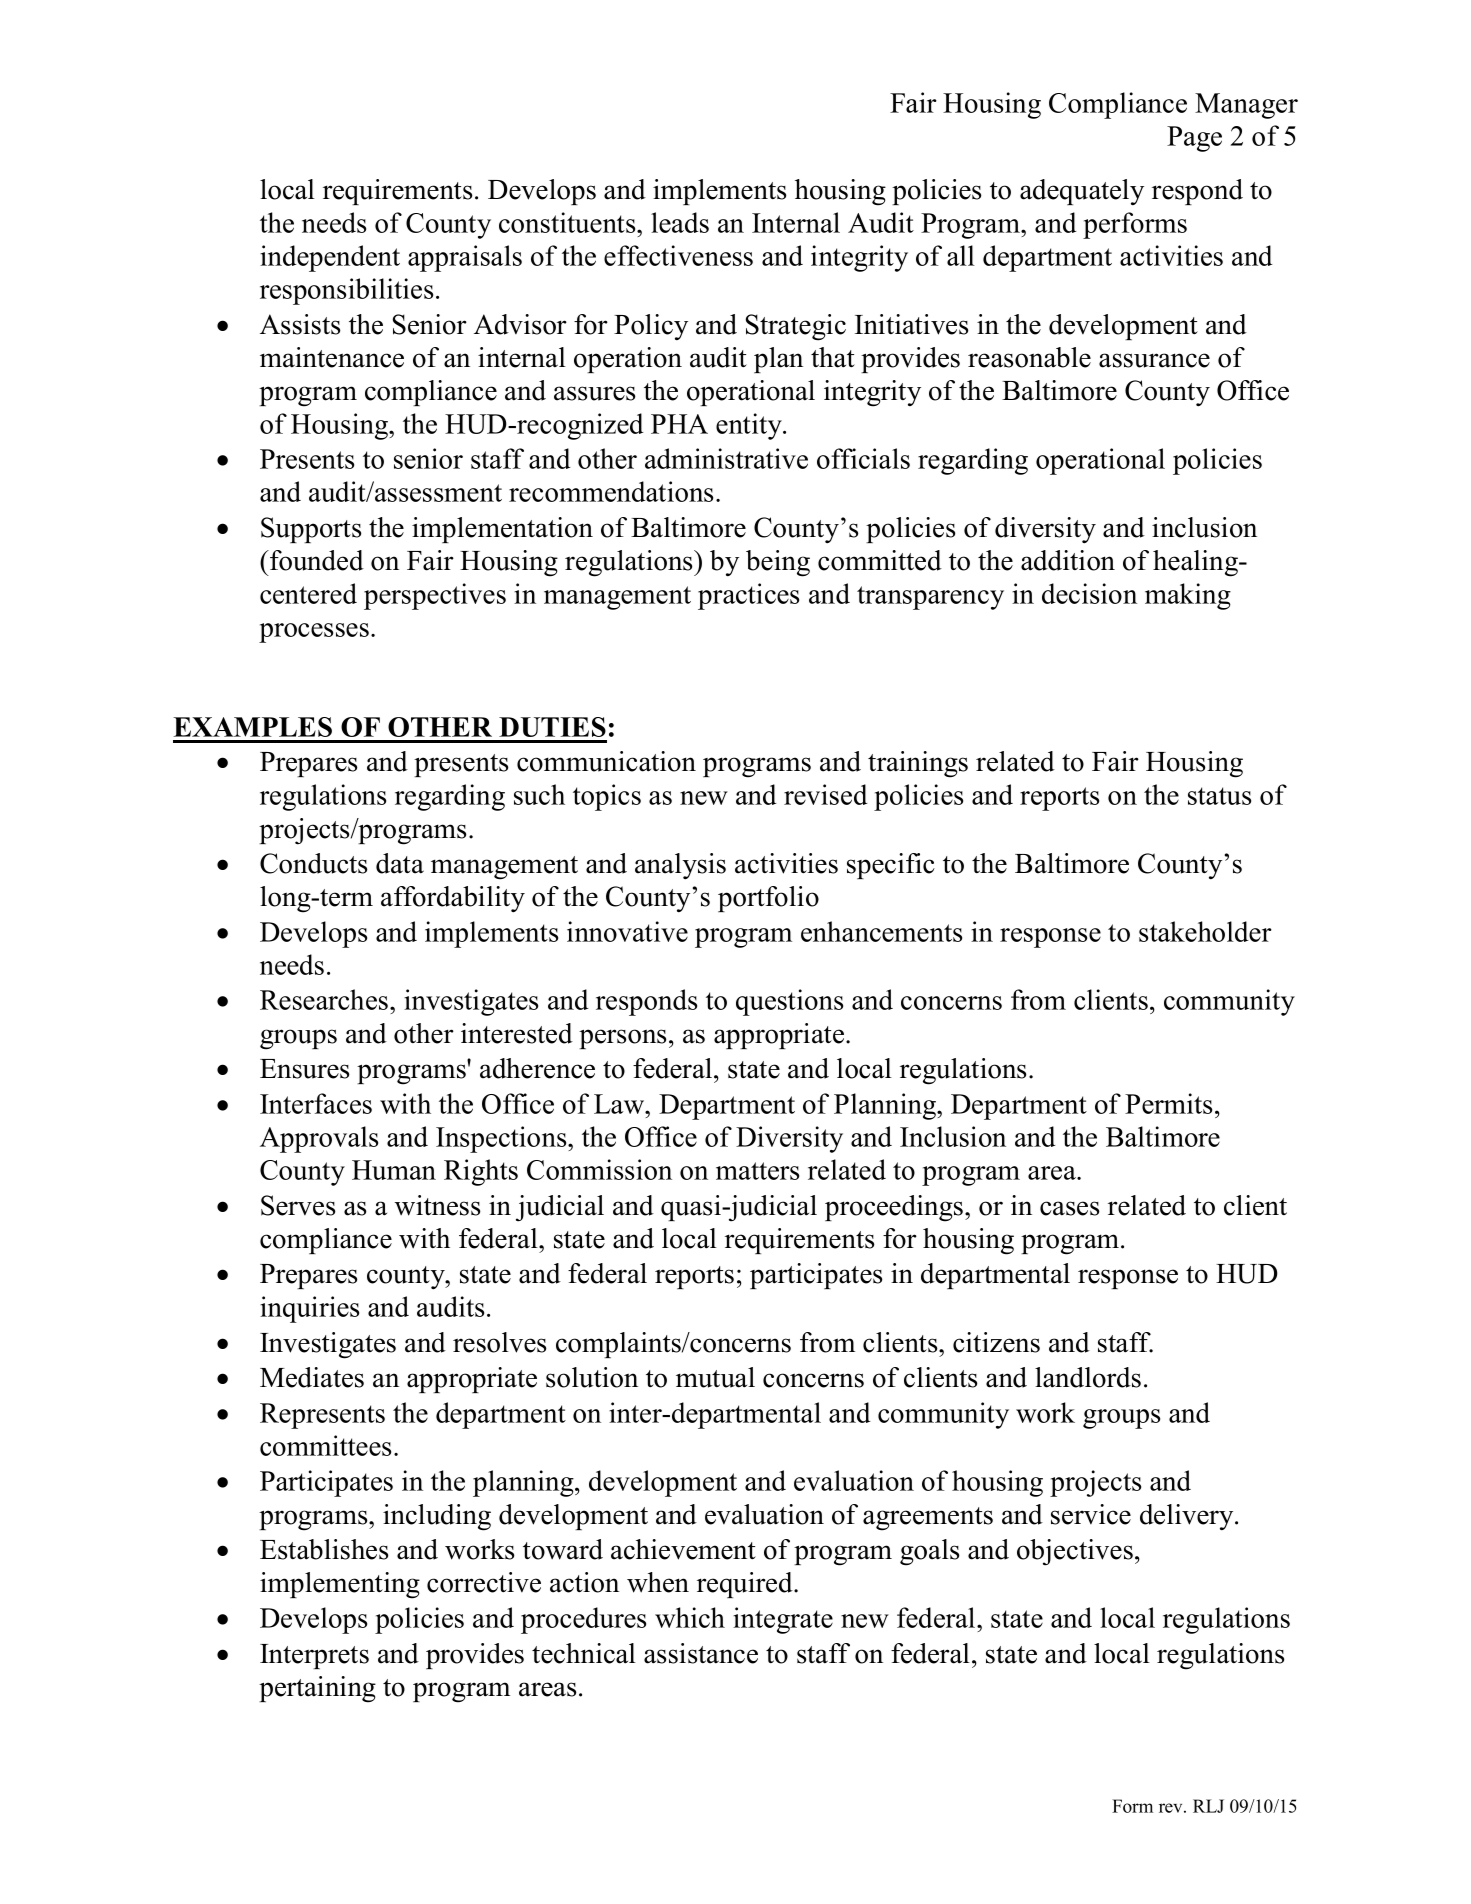 Image resolution: width=1471 pixels, height=1904 pixels. I want to click on appraisals, so click(465, 258).
